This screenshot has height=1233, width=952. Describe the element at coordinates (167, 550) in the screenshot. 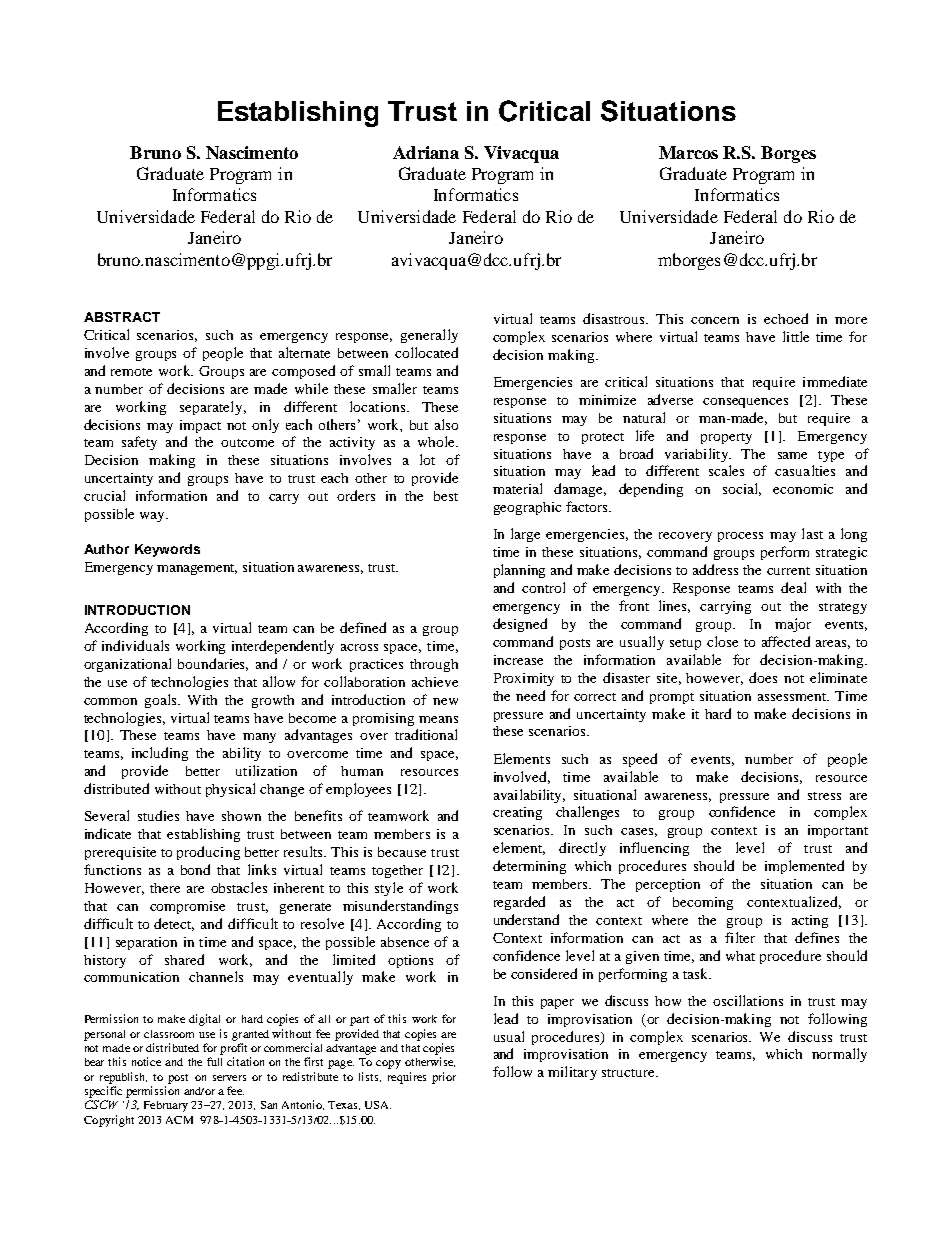

I see `Keywords` at that location.
